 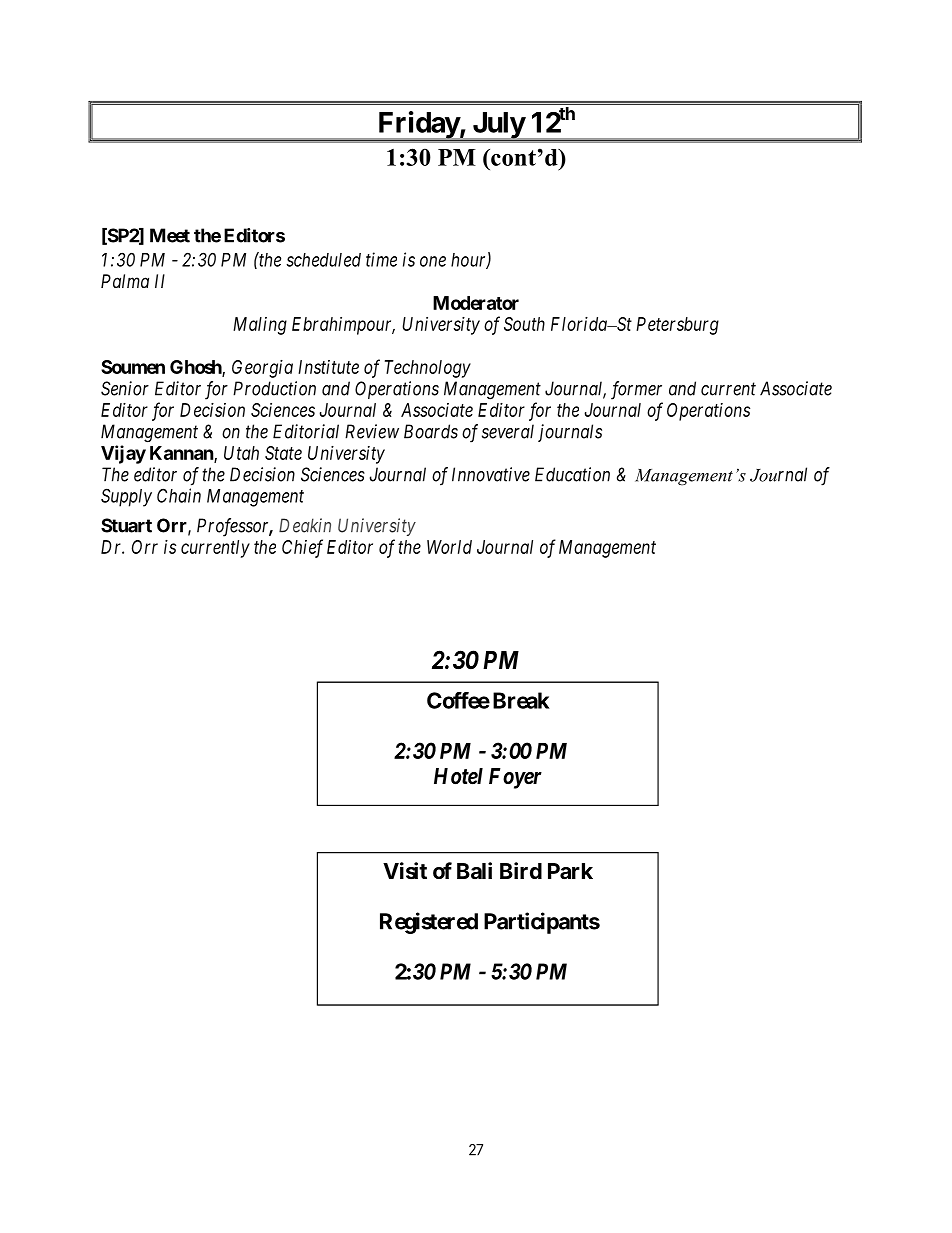 I want to click on Visit, so click(x=405, y=870).
